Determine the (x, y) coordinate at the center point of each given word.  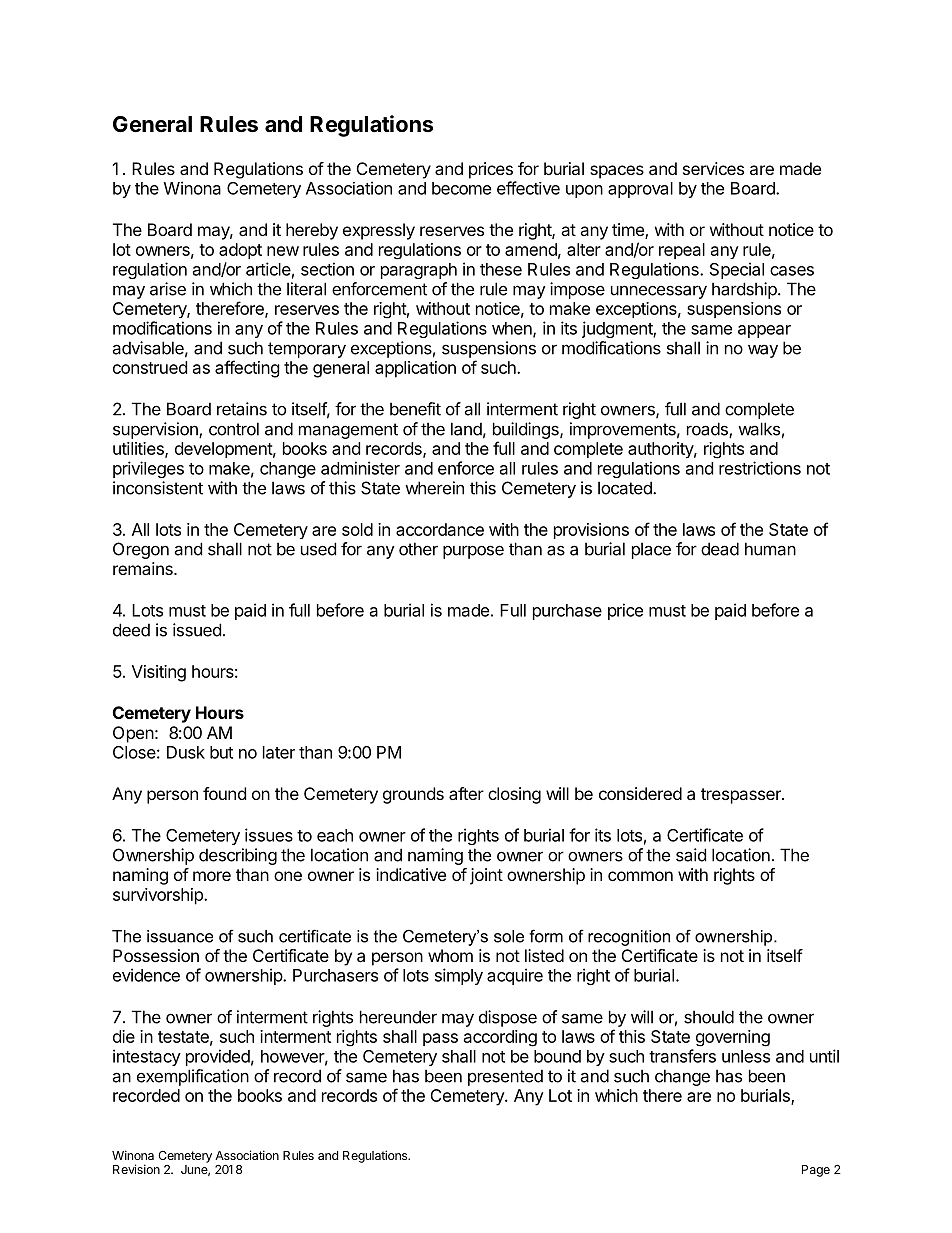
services (713, 168)
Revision (136, 1169)
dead (720, 549)
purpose (473, 552)
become (461, 188)
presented (505, 1077)
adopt (240, 251)
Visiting (159, 673)
